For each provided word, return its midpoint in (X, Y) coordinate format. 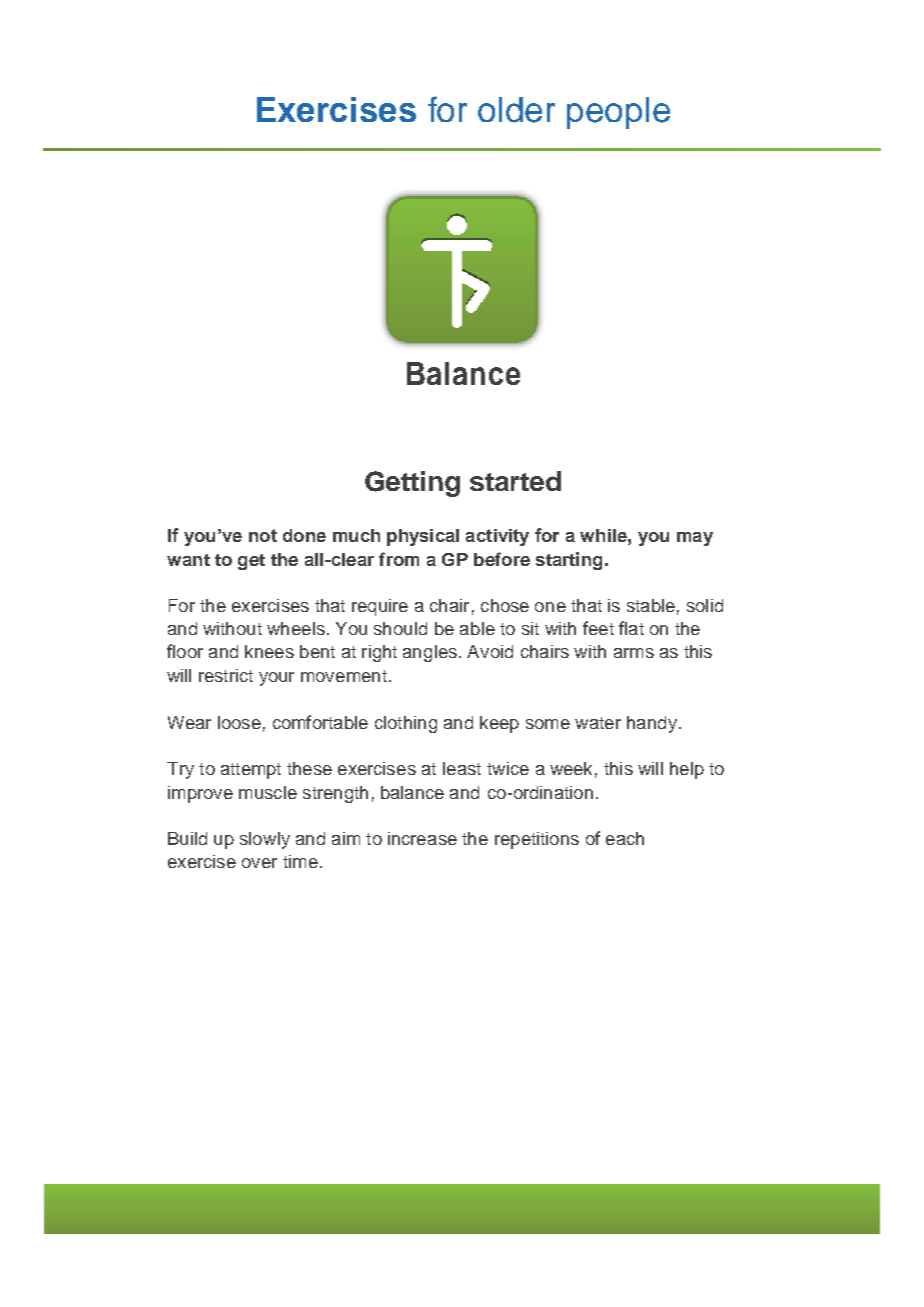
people (618, 113)
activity (497, 537)
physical (423, 537)
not (263, 535)
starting (569, 561)
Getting (412, 484)
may (695, 539)
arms (634, 653)
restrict (226, 675)
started (515, 481)
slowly (265, 840)
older (516, 110)
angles (430, 653)
